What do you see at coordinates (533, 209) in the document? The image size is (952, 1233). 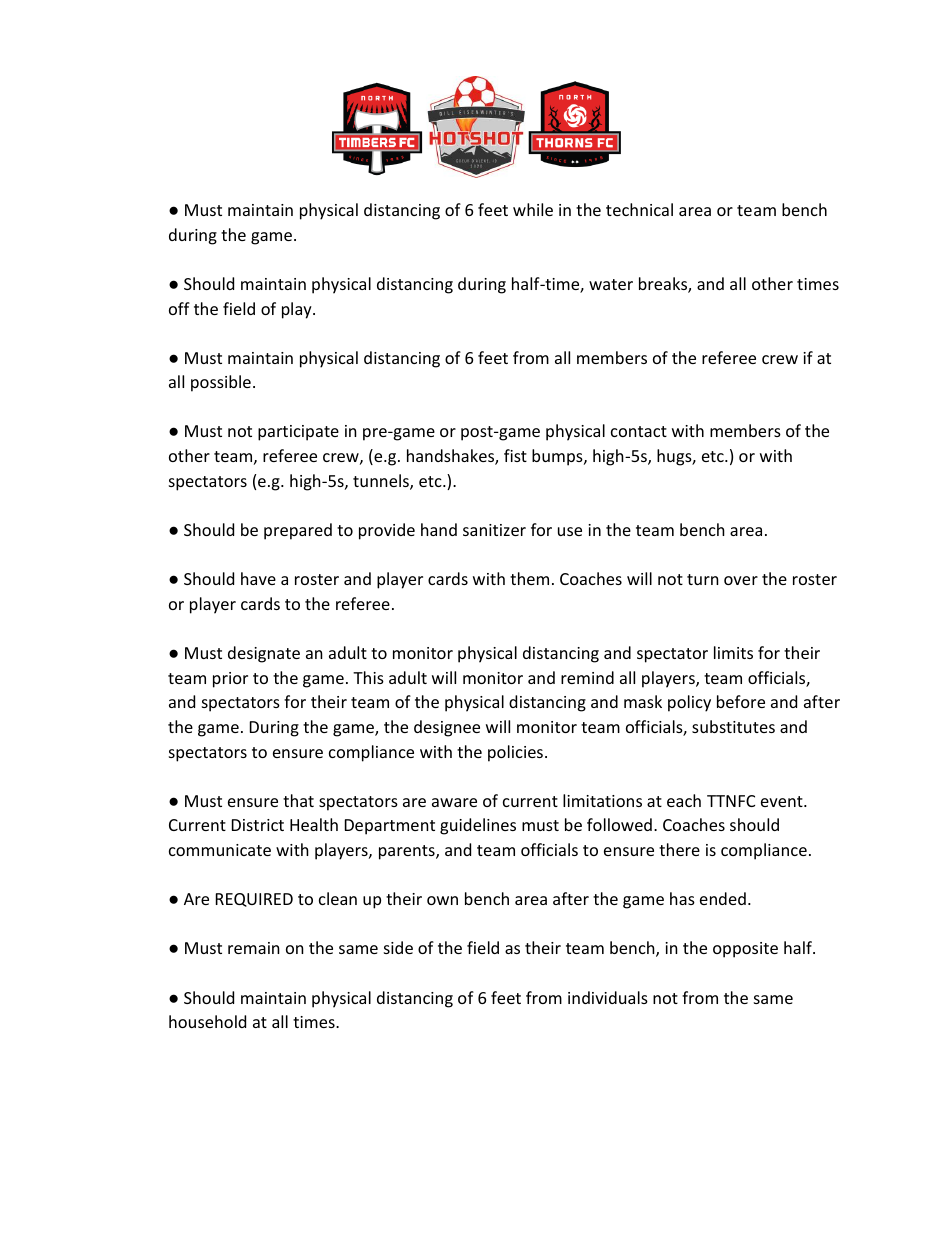 I see `while` at bounding box center [533, 209].
